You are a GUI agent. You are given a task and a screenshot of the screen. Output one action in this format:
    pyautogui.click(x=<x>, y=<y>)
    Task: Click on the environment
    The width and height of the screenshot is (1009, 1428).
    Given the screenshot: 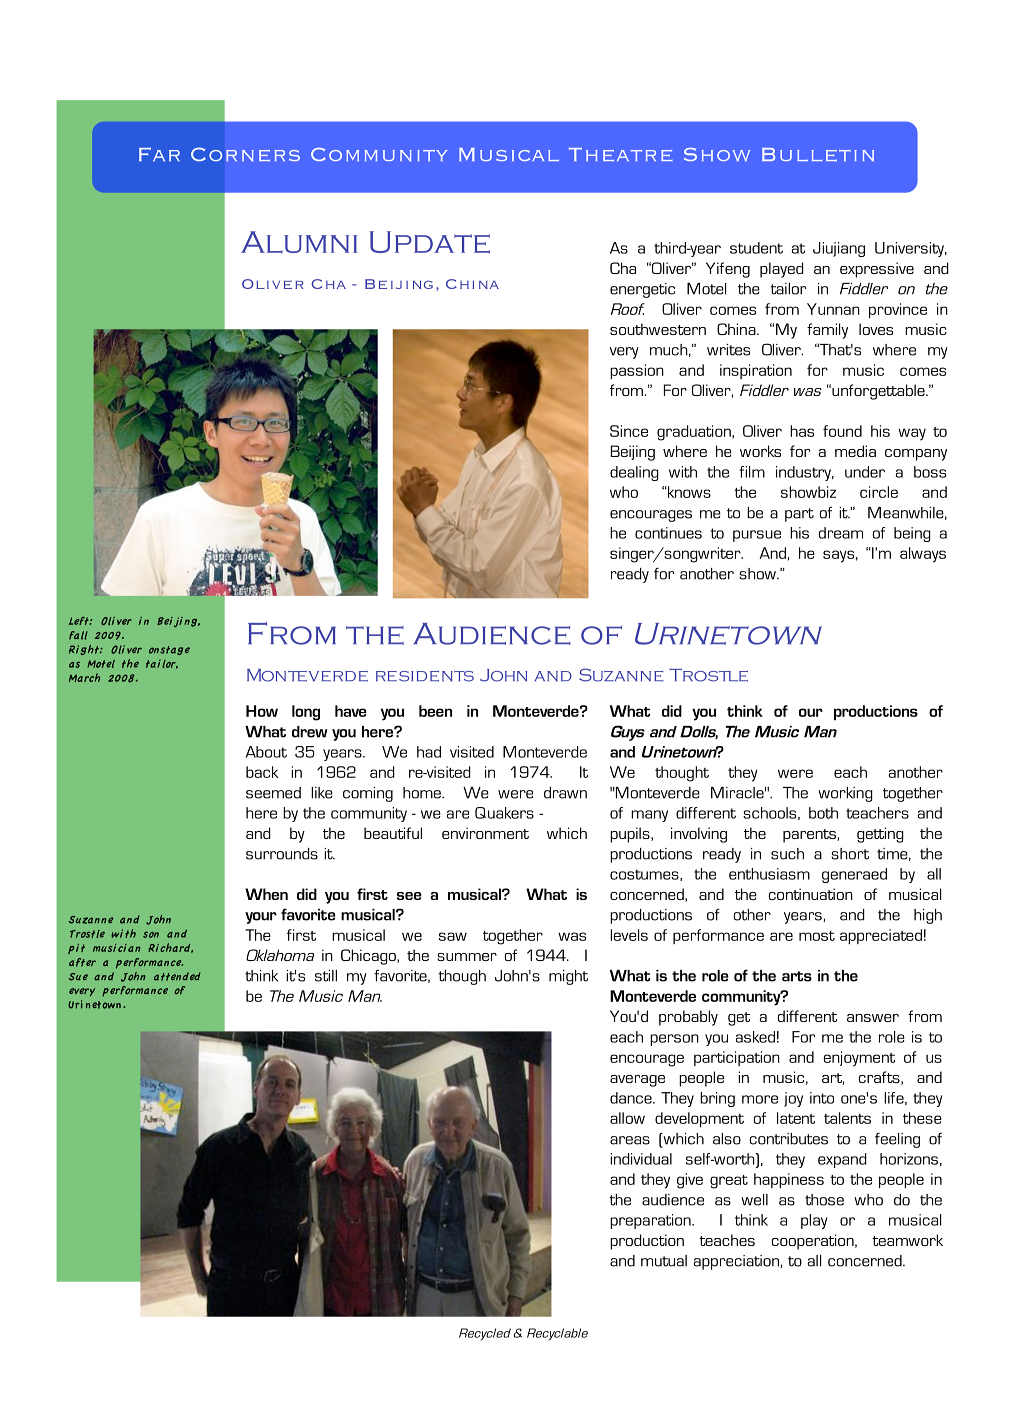 What is the action you would take?
    pyautogui.click(x=485, y=833)
